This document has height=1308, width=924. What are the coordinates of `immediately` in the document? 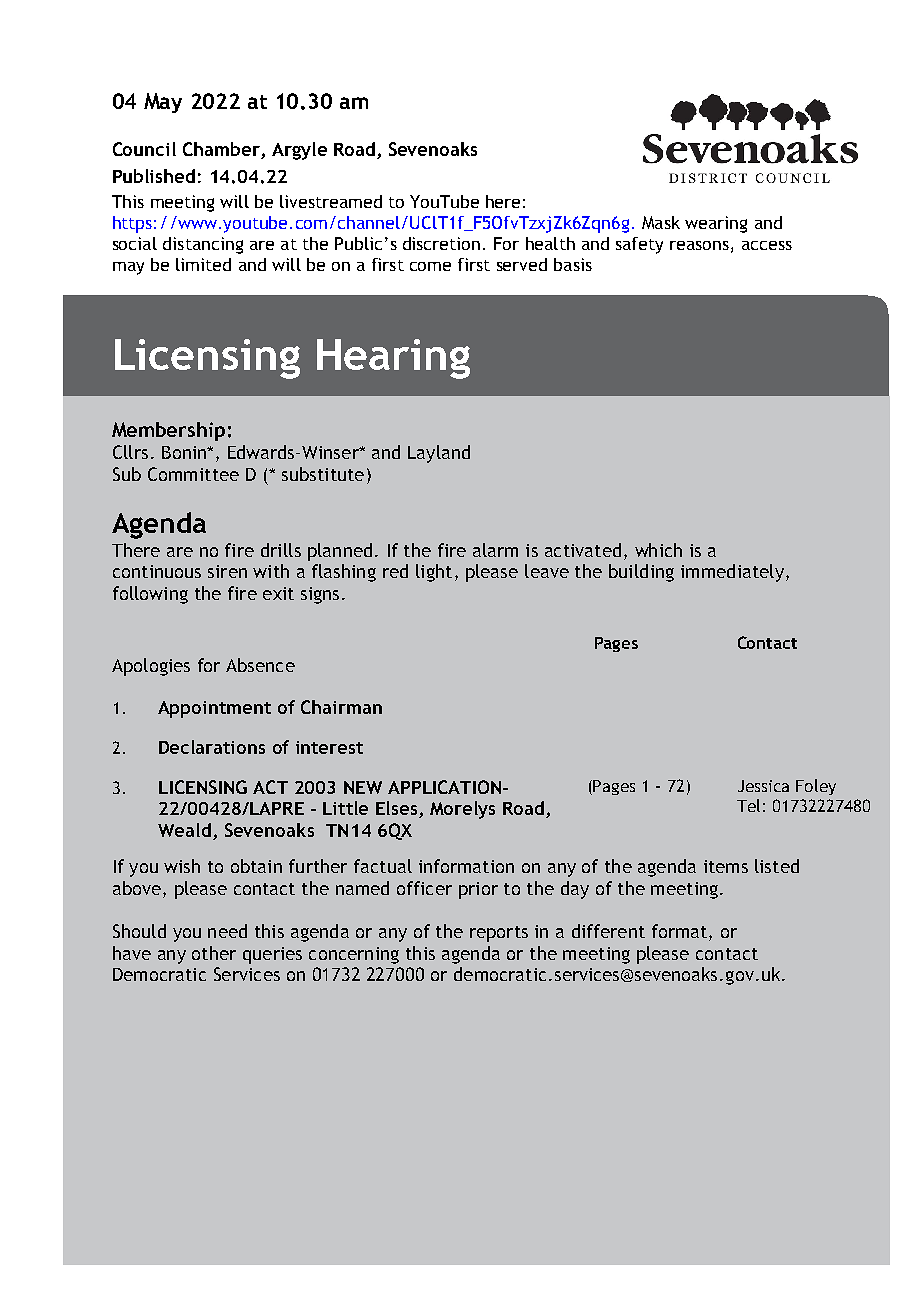 It's located at (732, 573).
